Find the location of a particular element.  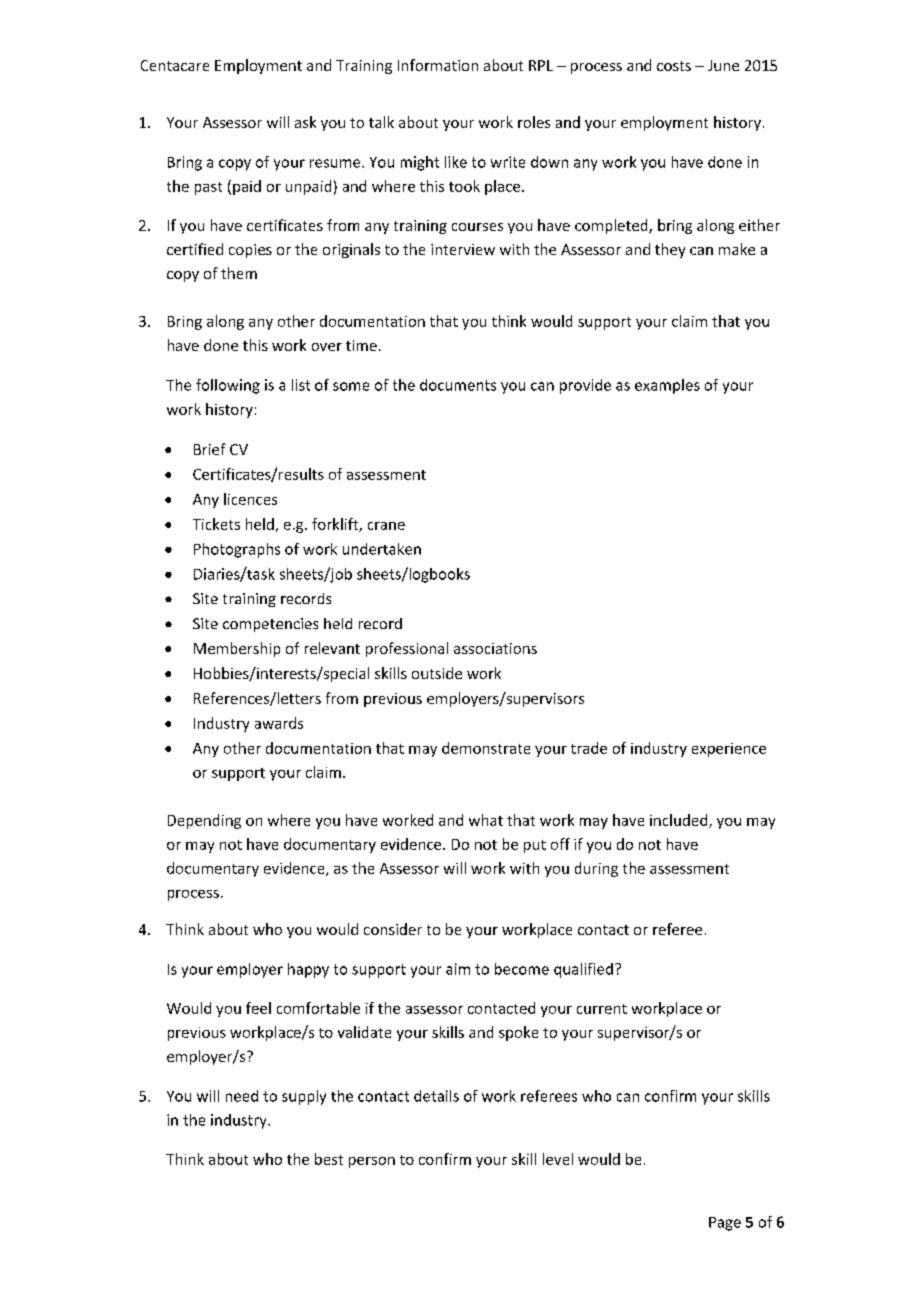

Information is located at coordinates (438, 65).
